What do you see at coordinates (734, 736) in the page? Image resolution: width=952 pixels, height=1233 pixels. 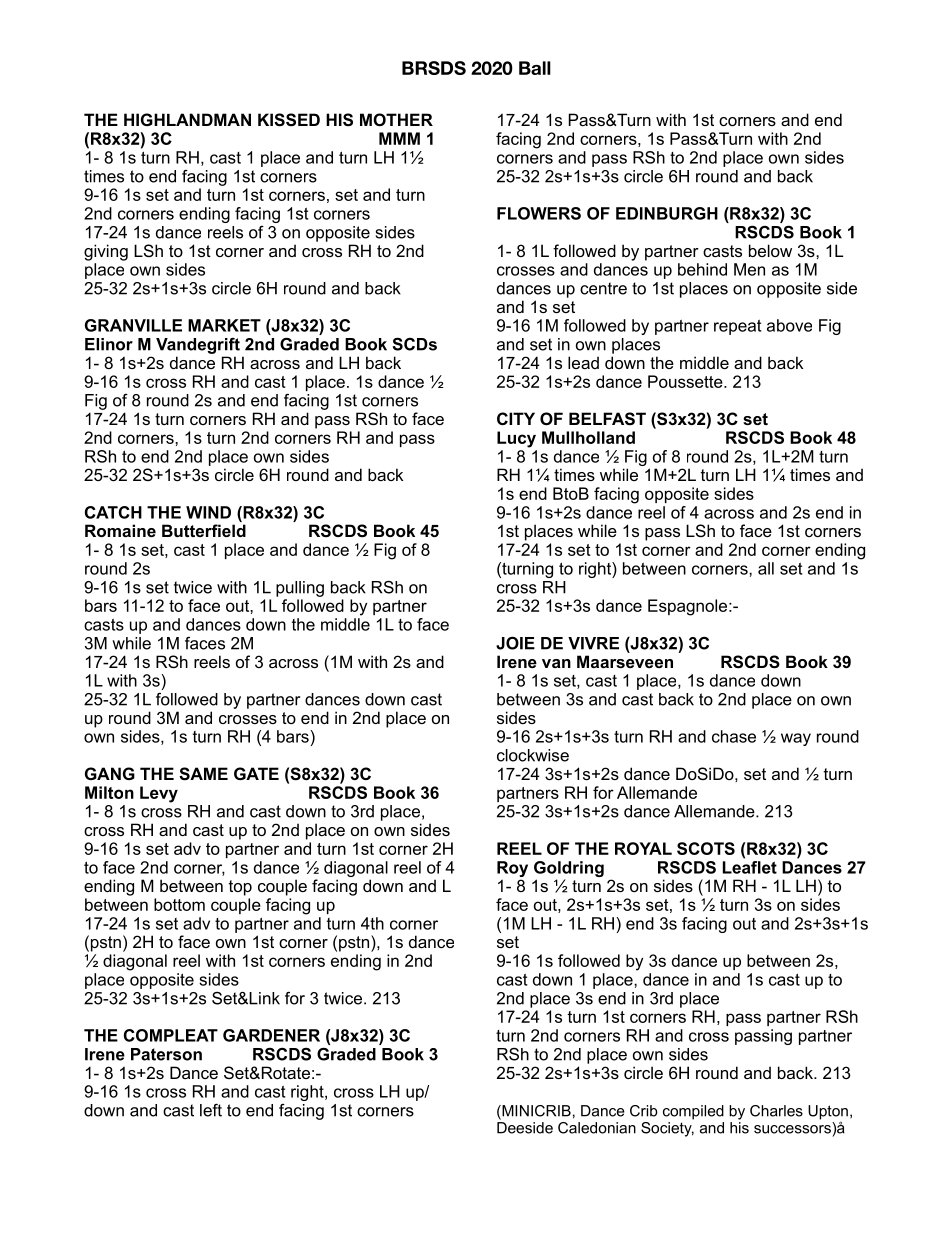 I see `chase` at bounding box center [734, 736].
